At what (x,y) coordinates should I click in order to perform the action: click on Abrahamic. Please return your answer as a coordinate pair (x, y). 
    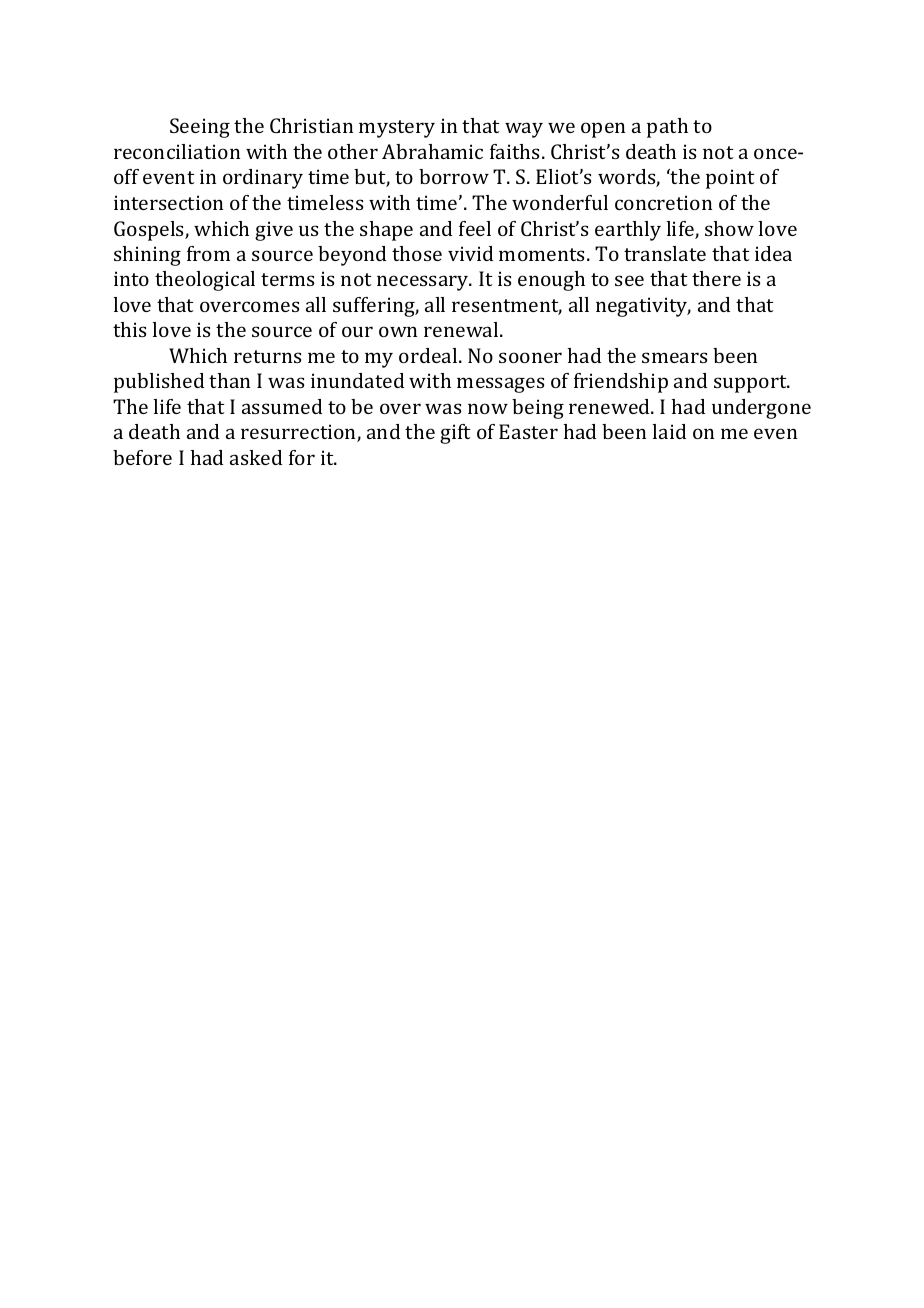
    Looking at the image, I should click on (432, 151).
